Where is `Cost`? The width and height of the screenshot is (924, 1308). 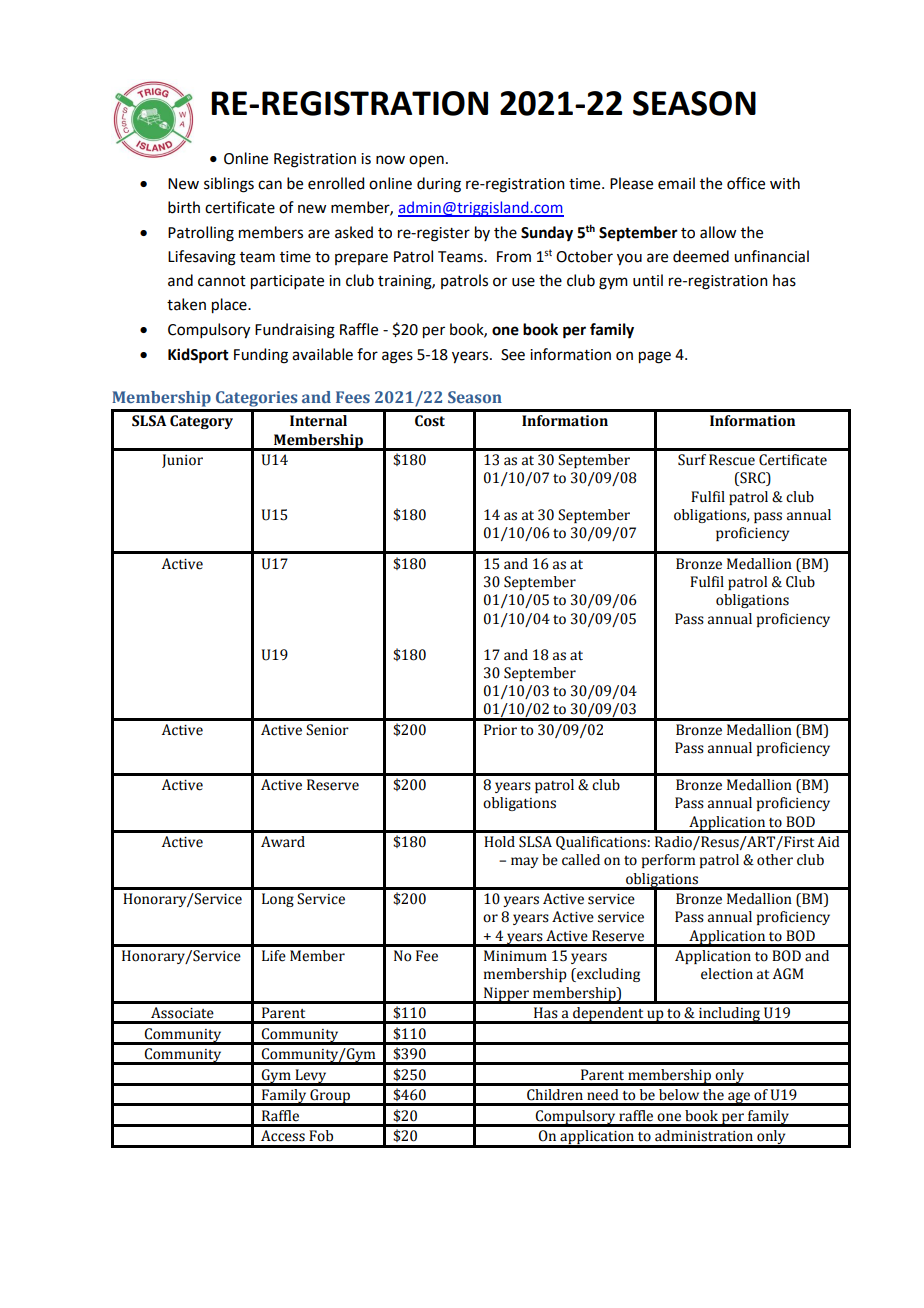
Cost is located at coordinates (430, 421).
